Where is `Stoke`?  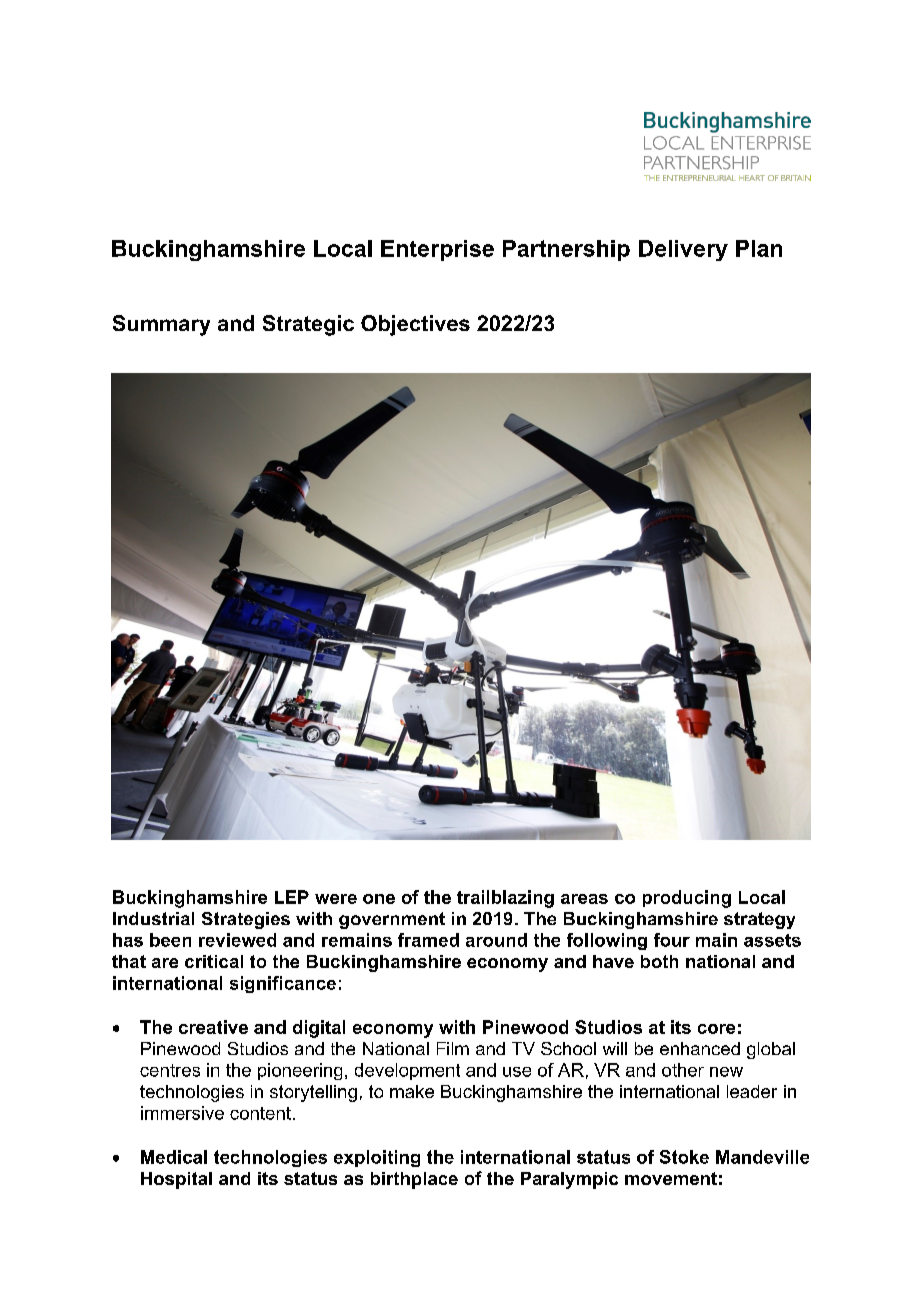
Stoke is located at coordinates (684, 1157).
